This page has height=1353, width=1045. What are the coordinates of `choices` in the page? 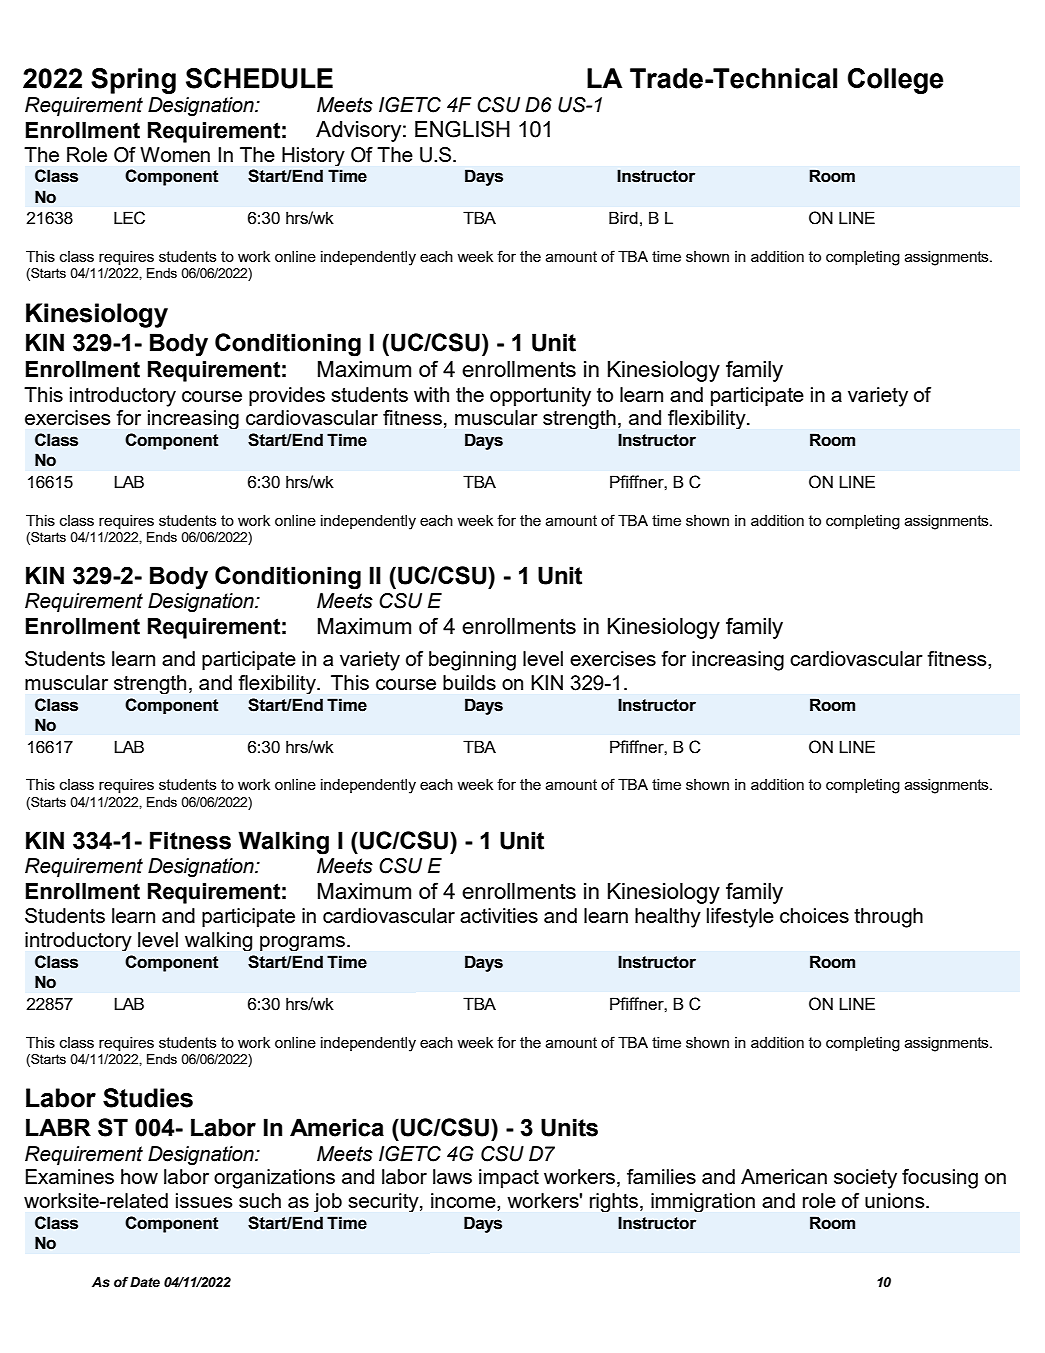 It's located at (814, 915).
